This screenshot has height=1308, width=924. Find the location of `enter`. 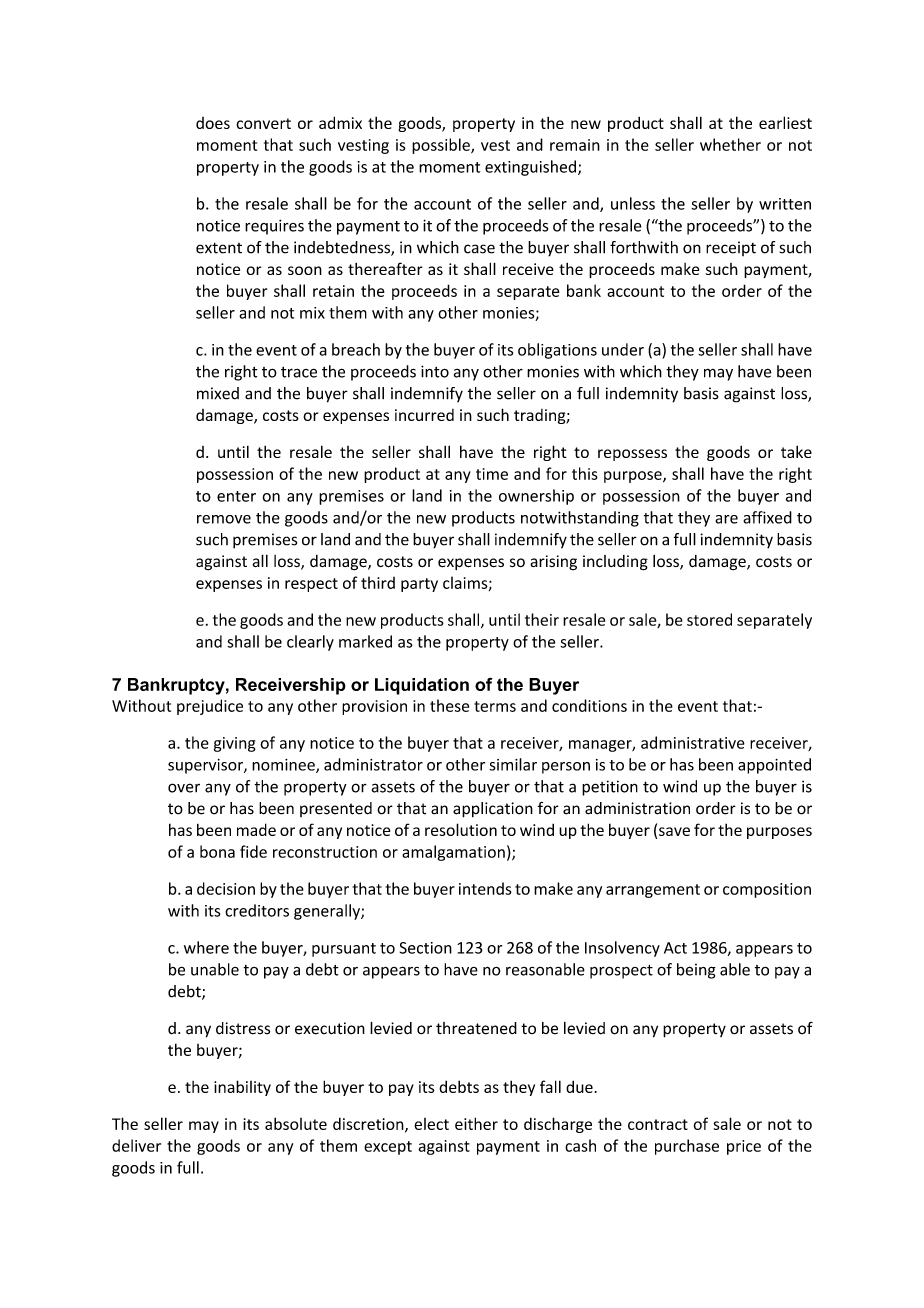

enter is located at coordinates (236, 496).
